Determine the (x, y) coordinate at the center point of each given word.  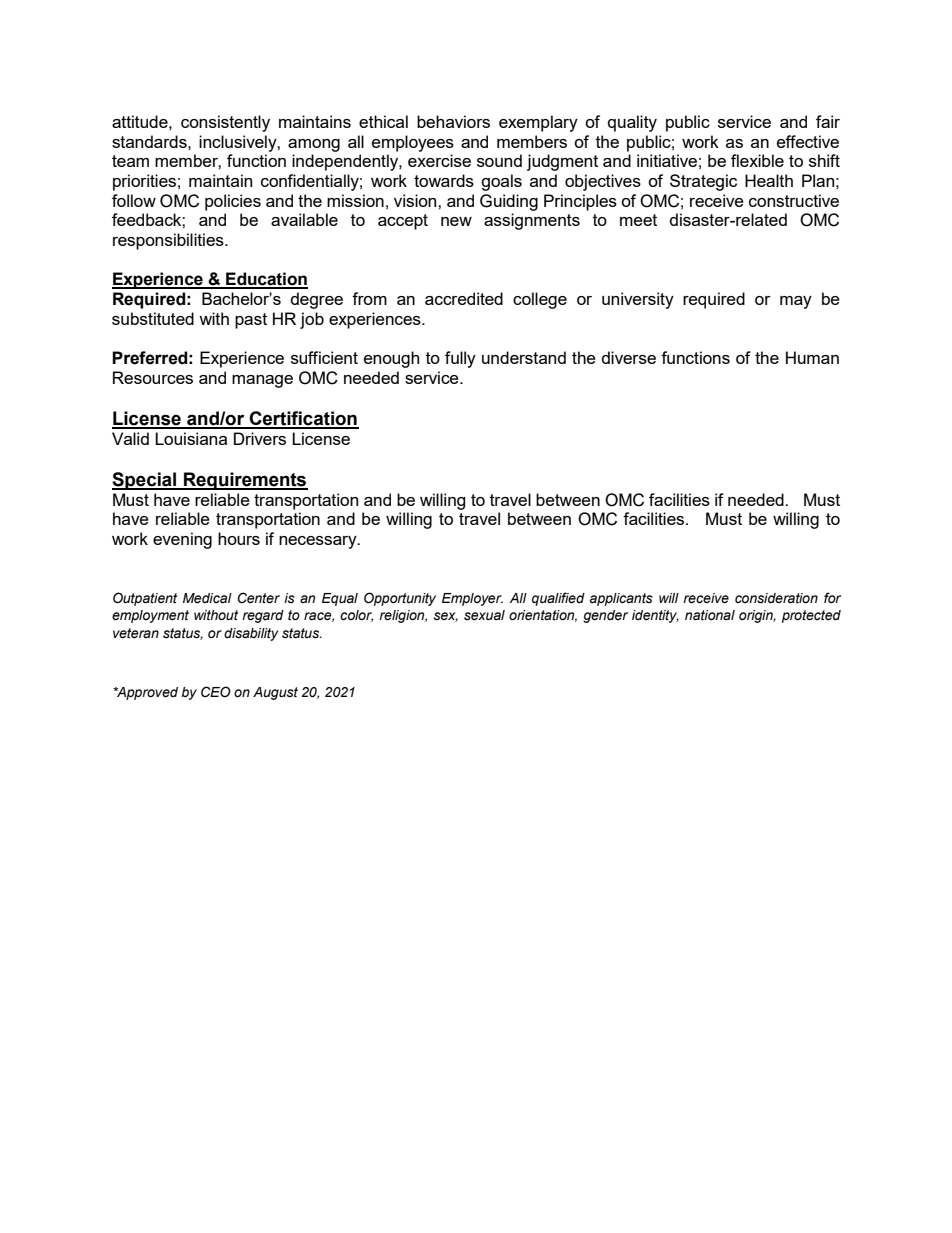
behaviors (453, 121)
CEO (216, 692)
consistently (225, 123)
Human (812, 357)
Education (266, 280)
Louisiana (191, 438)
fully (460, 359)
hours (239, 538)
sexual (484, 615)
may (796, 302)
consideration (776, 598)
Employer (472, 599)
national (710, 615)
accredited (464, 298)
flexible (757, 160)
